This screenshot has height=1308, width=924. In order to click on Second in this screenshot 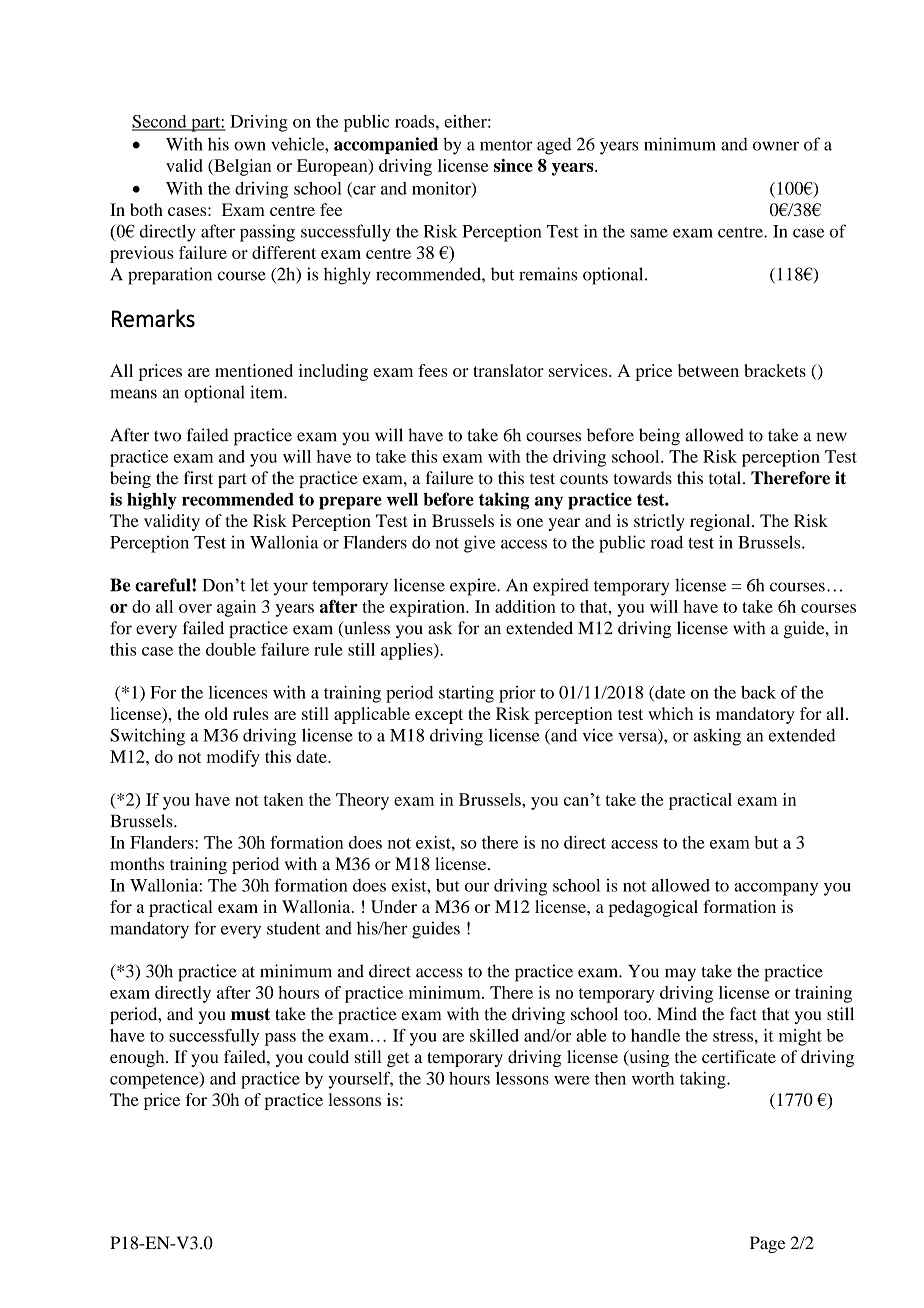, I will do `click(160, 122)`.
